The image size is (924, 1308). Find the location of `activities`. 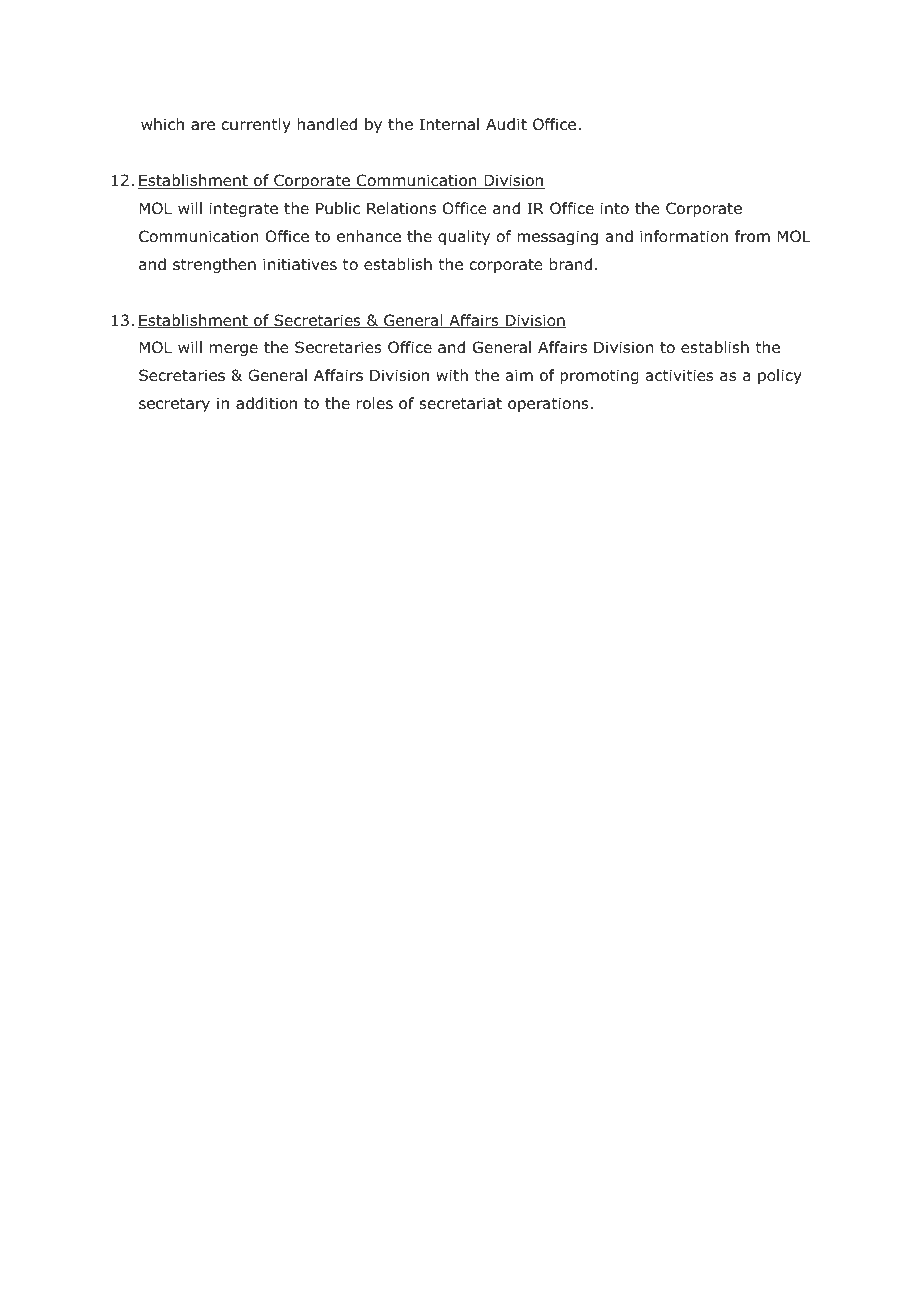

activities is located at coordinates (679, 375).
